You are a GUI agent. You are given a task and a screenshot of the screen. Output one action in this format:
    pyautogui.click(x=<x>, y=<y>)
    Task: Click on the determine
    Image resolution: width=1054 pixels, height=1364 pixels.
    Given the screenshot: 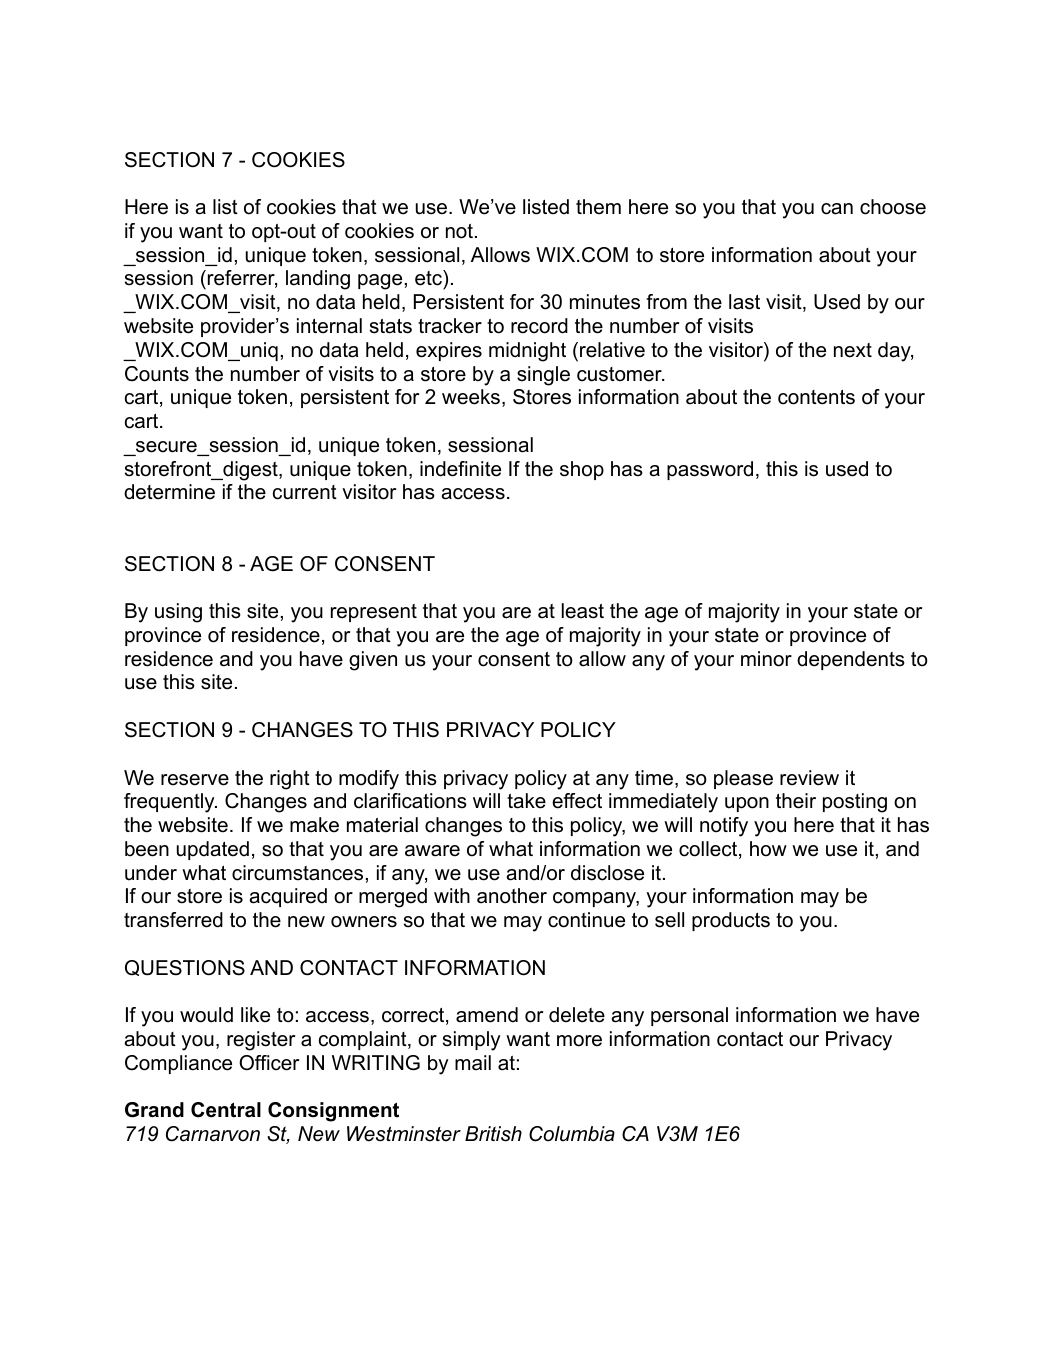 What is the action you would take?
    pyautogui.click(x=169, y=492)
